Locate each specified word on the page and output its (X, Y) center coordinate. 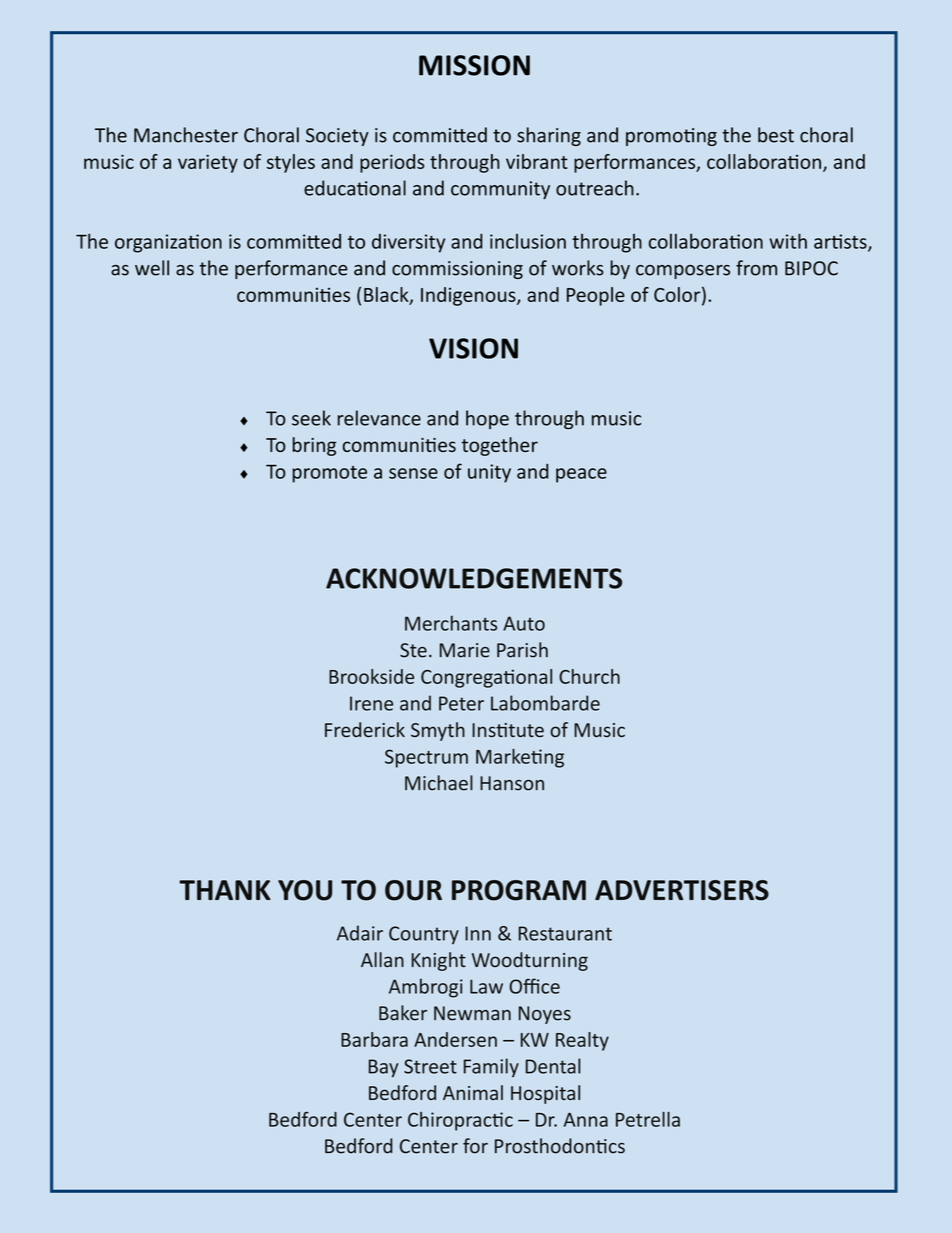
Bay (384, 1068)
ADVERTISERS (682, 890)
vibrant (537, 161)
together (500, 446)
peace (581, 475)
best (776, 135)
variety (208, 163)
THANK (225, 890)
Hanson (512, 783)
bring (314, 446)
